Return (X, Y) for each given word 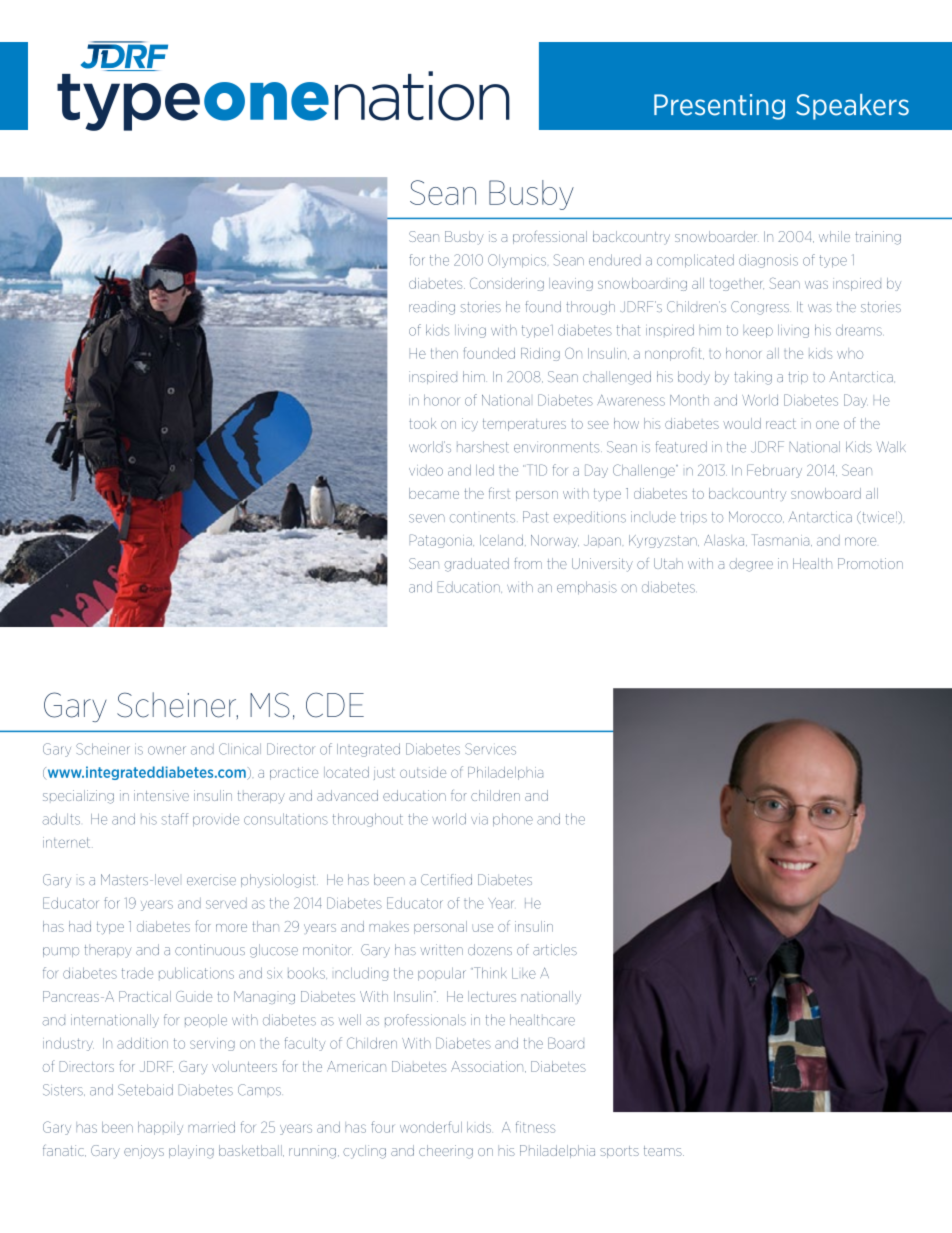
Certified (446, 880)
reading (432, 308)
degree (751, 565)
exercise (211, 880)
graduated (476, 565)
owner (167, 750)
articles (555, 950)
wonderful (431, 1127)
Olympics (517, 261)
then (444, 353)
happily (160, 1128)
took (422, 423)
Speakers (852, 107)
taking (753, 378)
